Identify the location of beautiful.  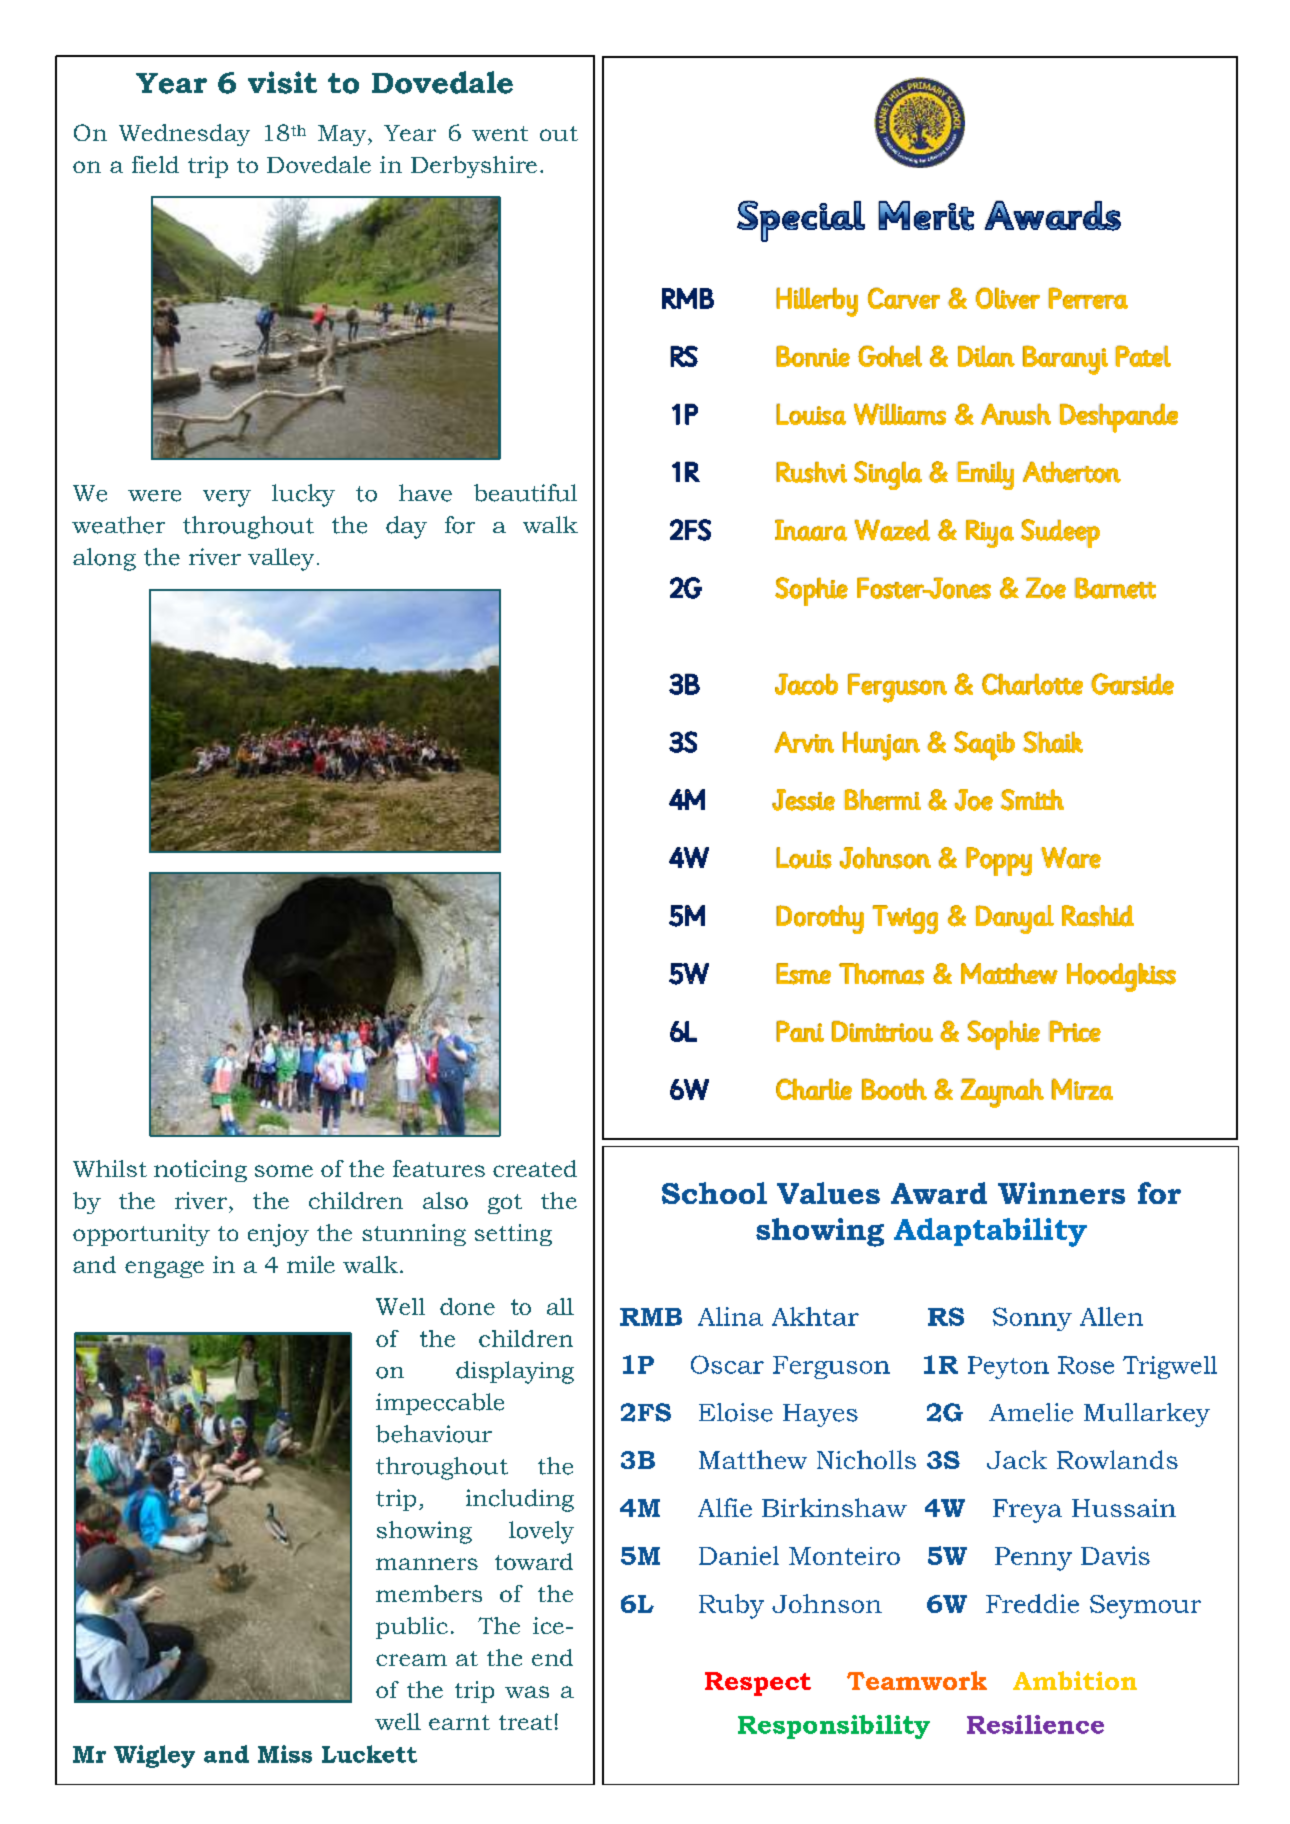
(525, 493).
